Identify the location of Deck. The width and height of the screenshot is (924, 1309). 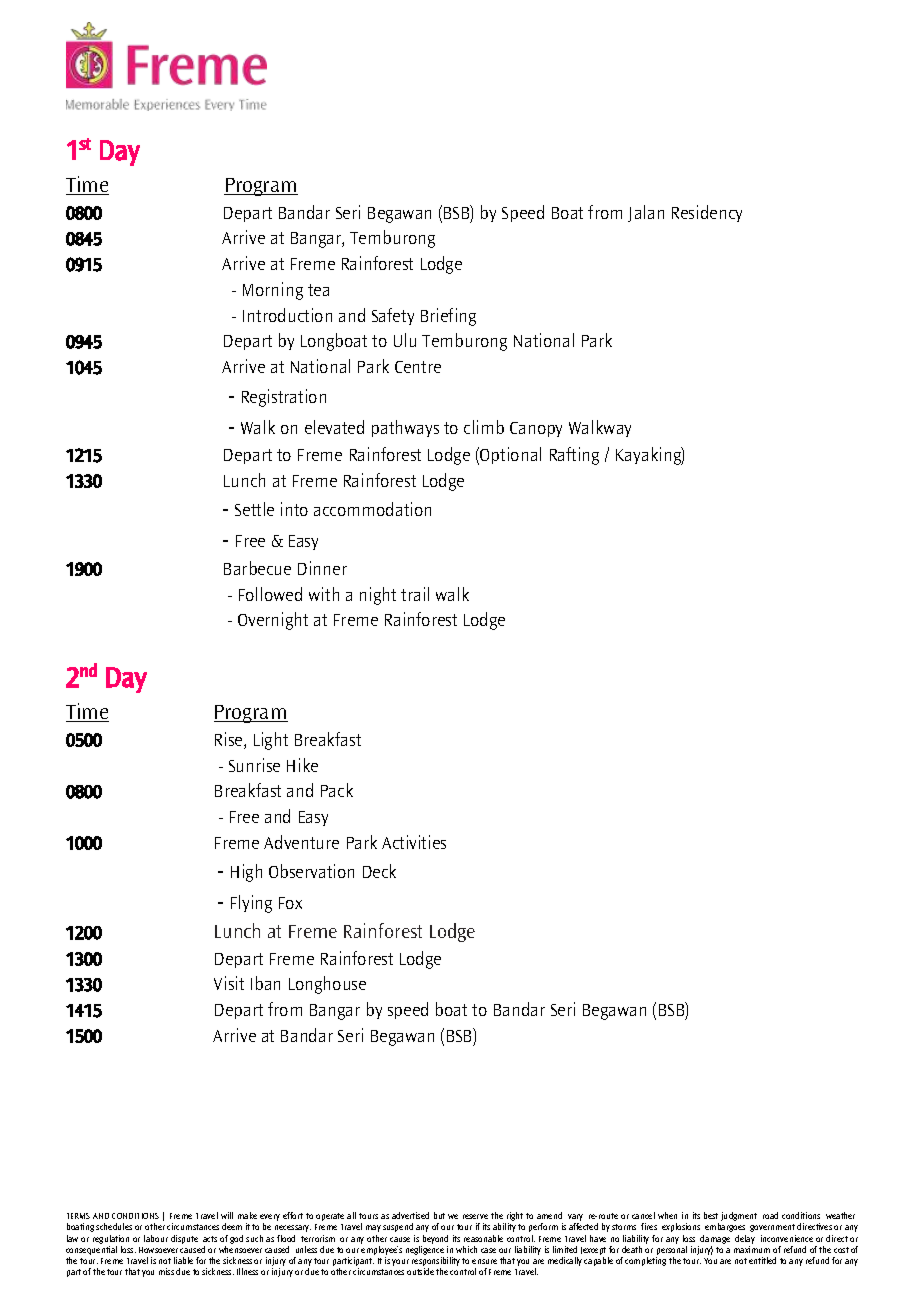
(379, 871).
